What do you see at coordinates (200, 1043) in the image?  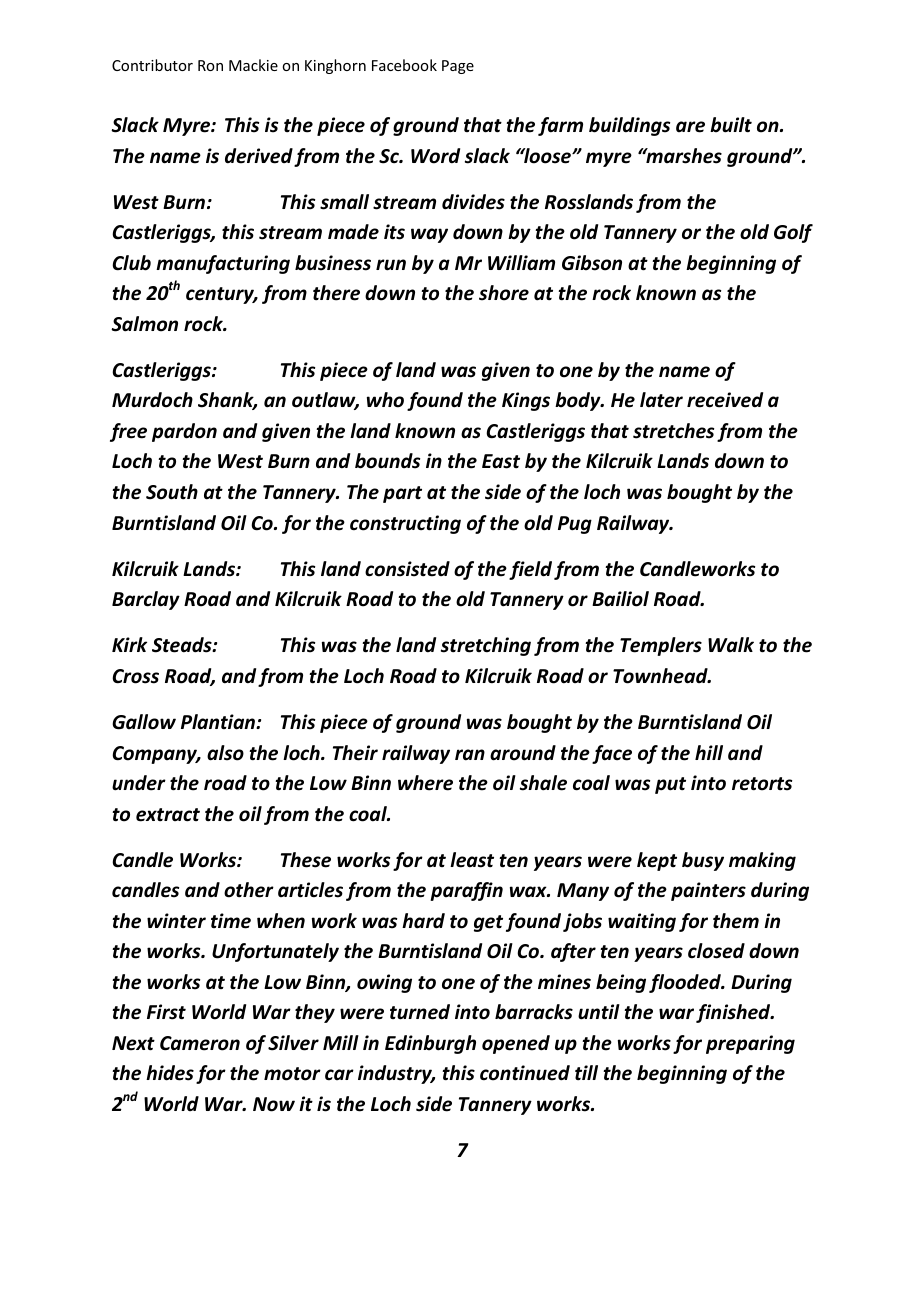 I see `Cameron` at bounding box center [200, 1043].
